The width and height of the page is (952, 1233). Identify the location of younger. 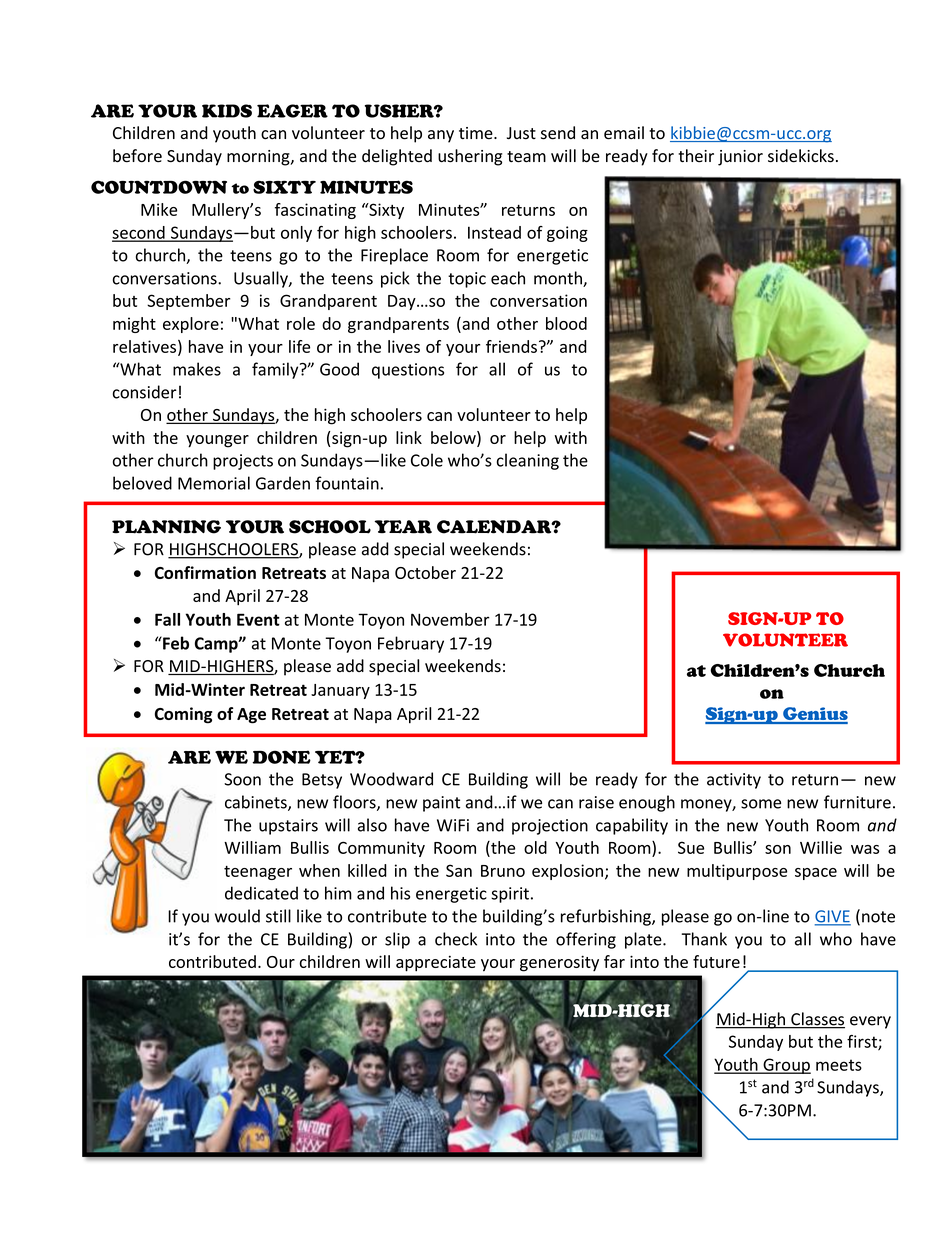
(217, 441).
